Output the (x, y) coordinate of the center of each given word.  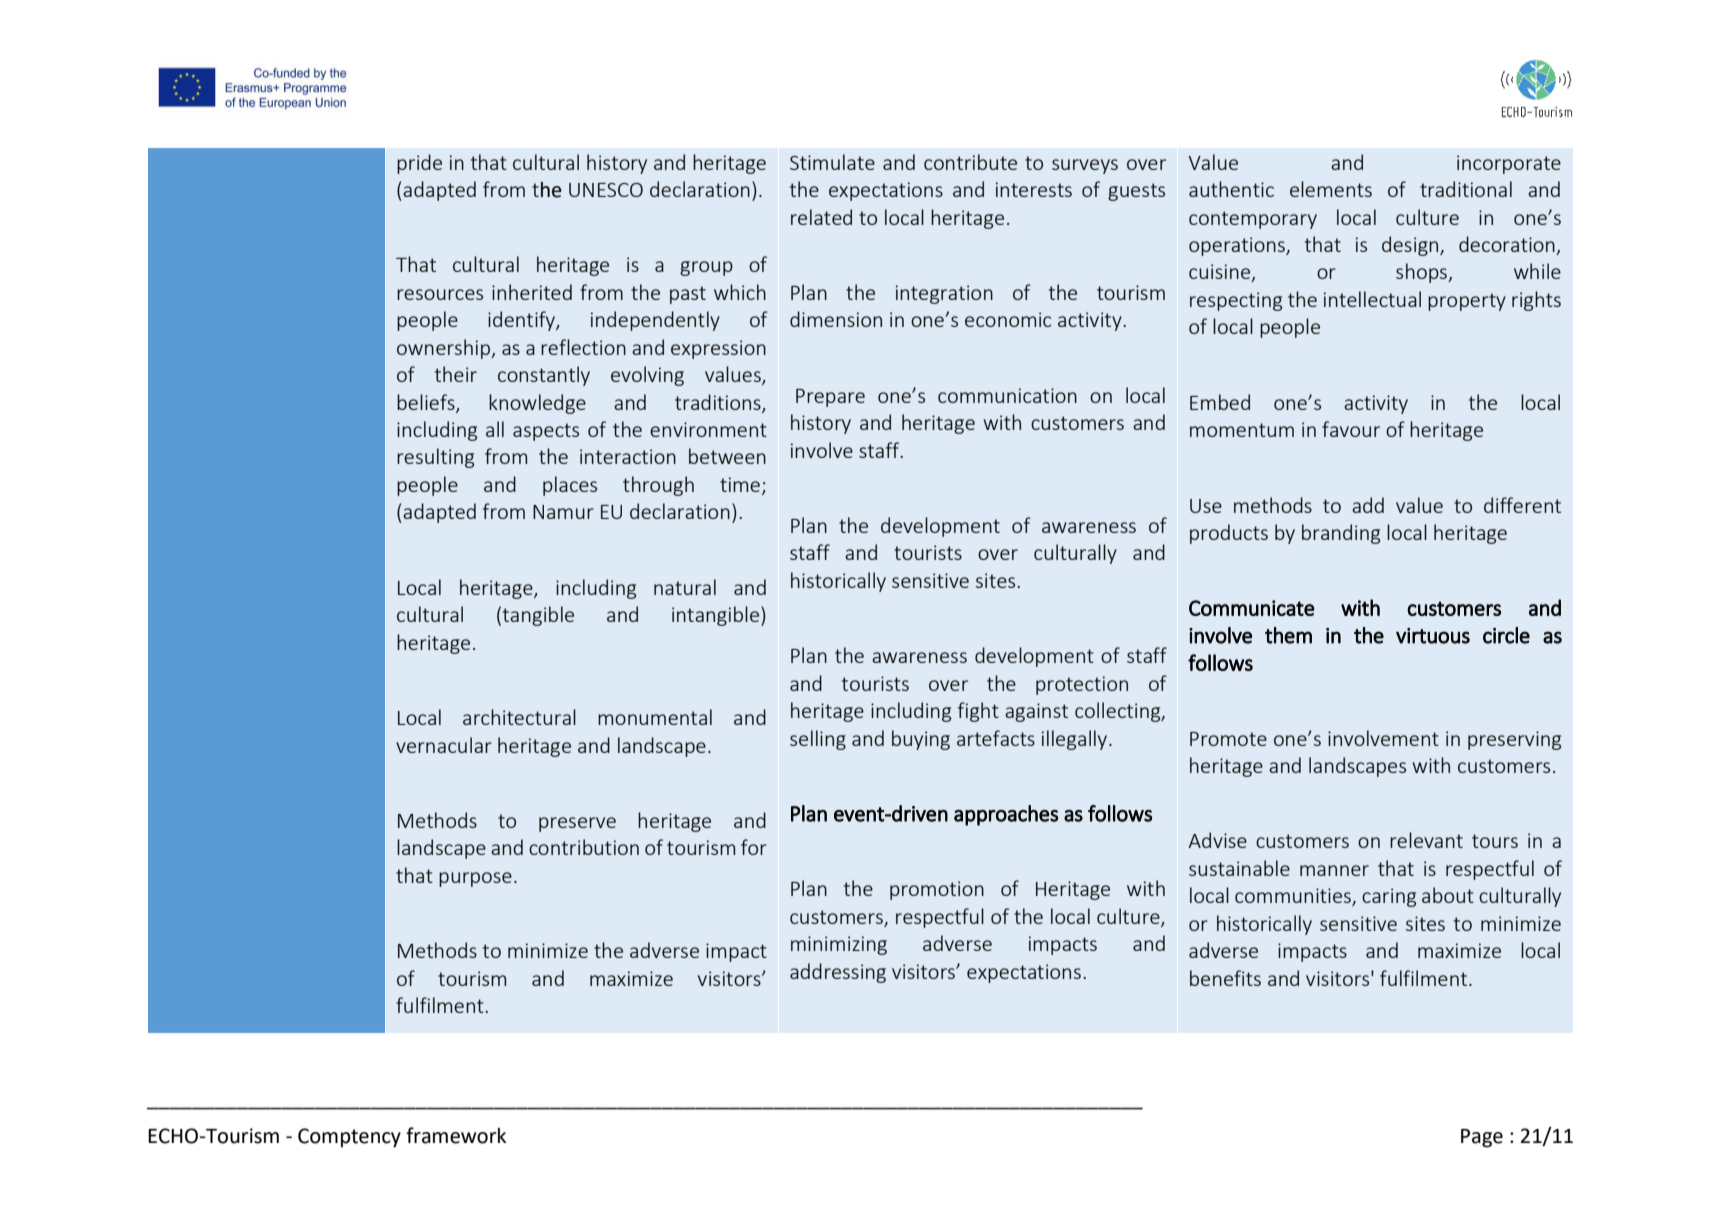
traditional (1466, 189)
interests (1034, 189)
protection (1082, 685)
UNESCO (606, 190)
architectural (519, 717)
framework (456, 1135)
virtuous (1433, 636)
